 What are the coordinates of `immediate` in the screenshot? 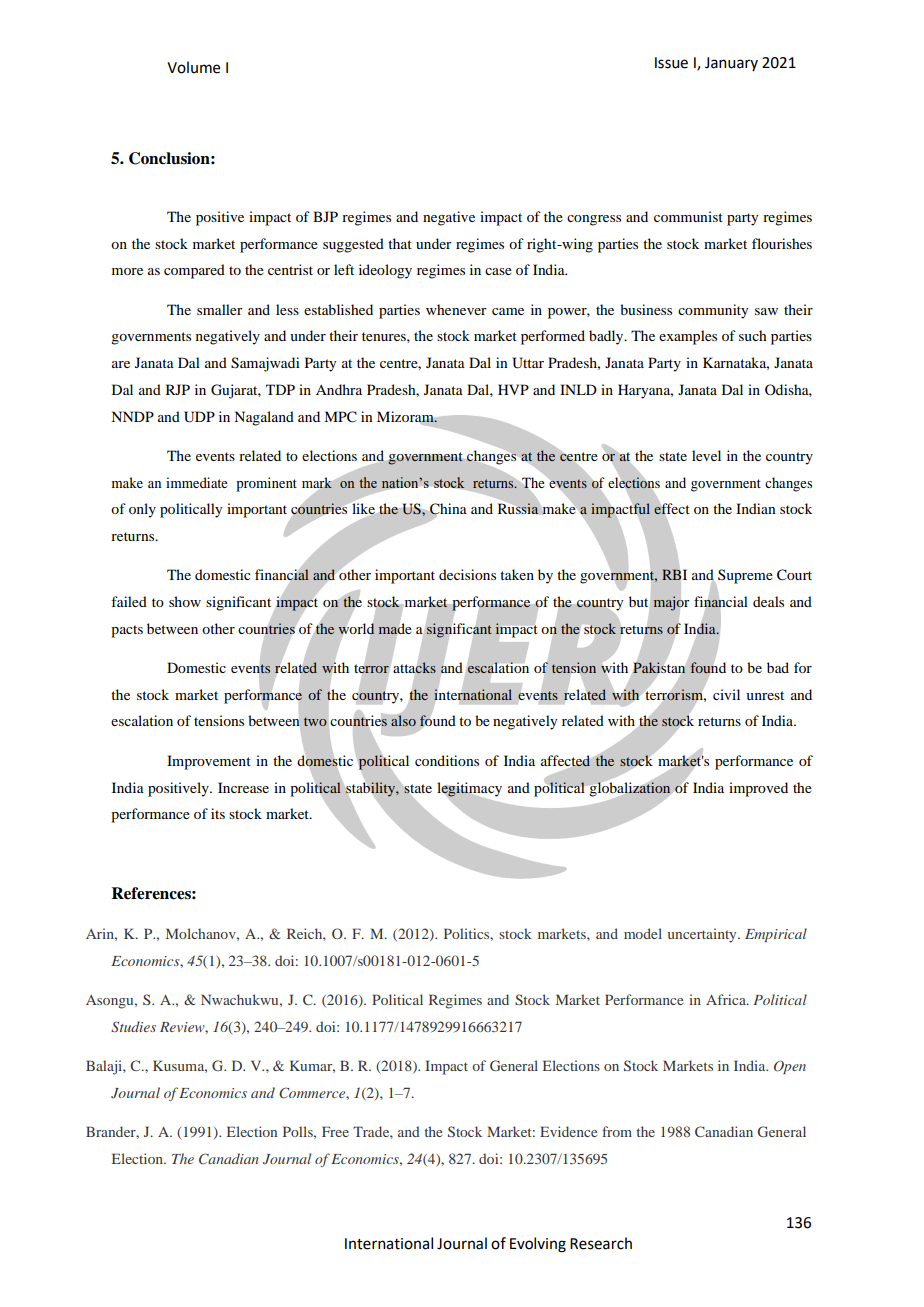 It's located at (197, 482).
